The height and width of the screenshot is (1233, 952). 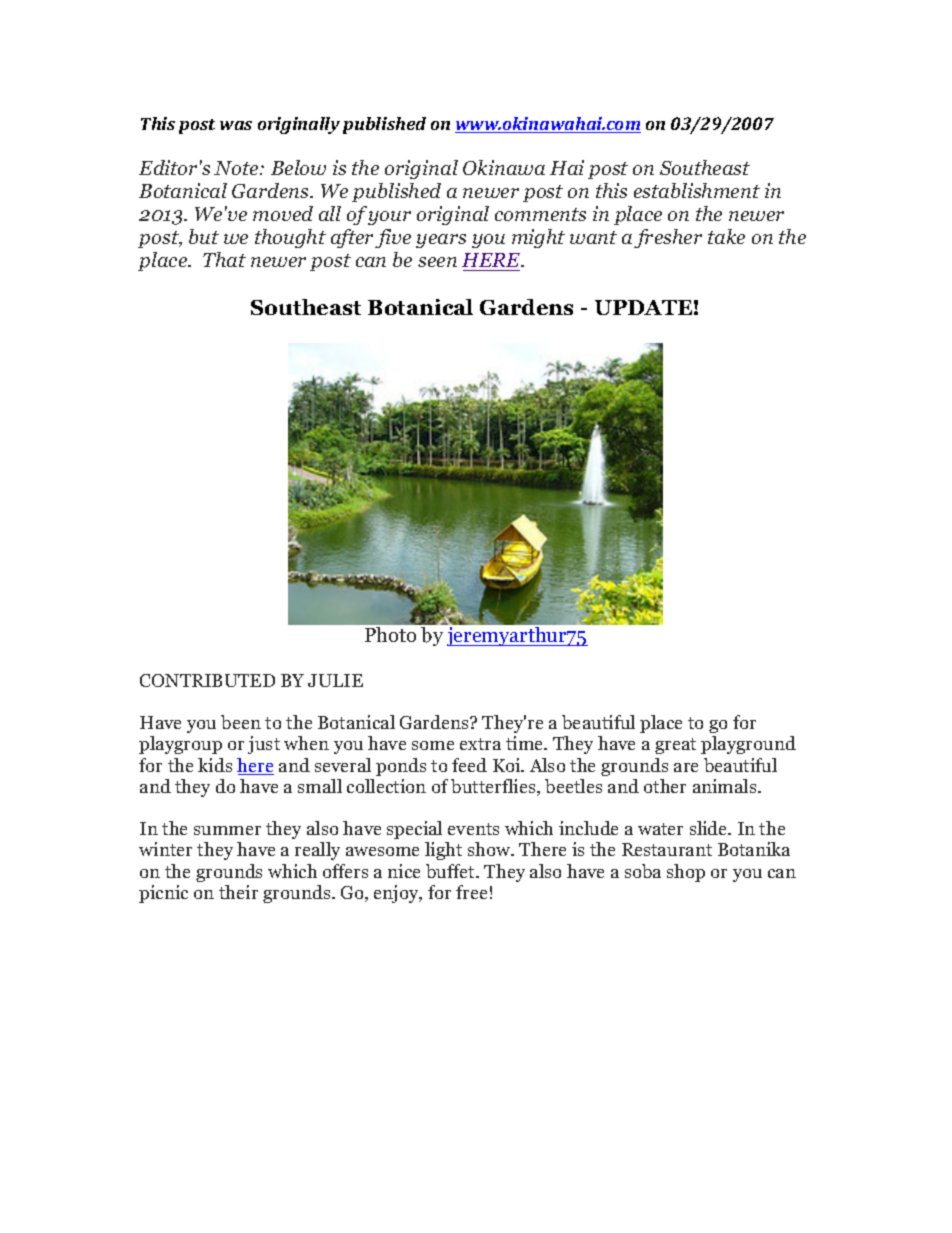 I want to click on establishment, so click(x=697, y=190).
